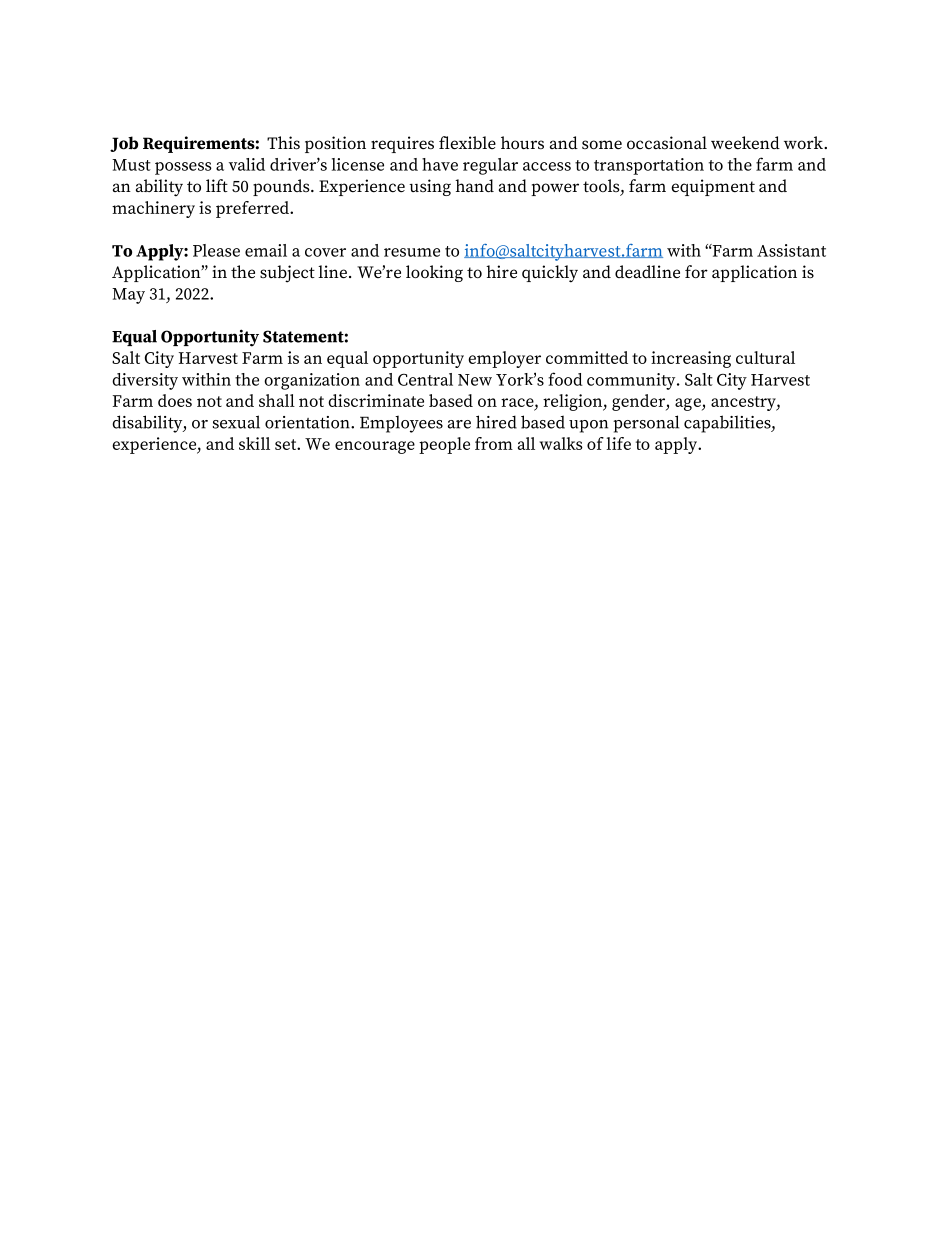 The width and height of the screenshot is (952, 1233). What do you see at coordinates (632, 381) in the screenshot?
I see `community` at bounding box center [632, 381].
